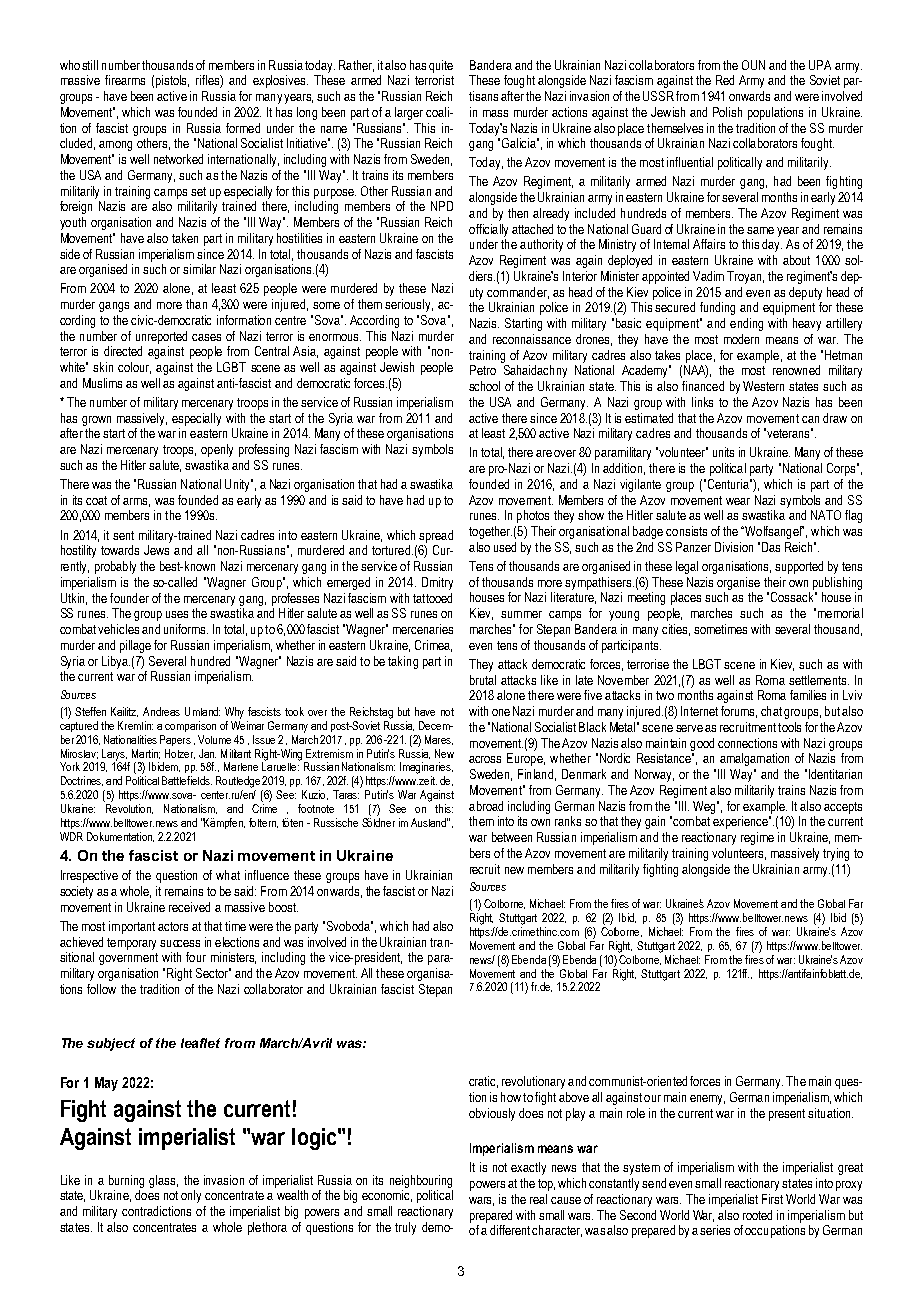  Describe the element at coordinates (772, 1199) in the screenshot. I see `First` at that location.
